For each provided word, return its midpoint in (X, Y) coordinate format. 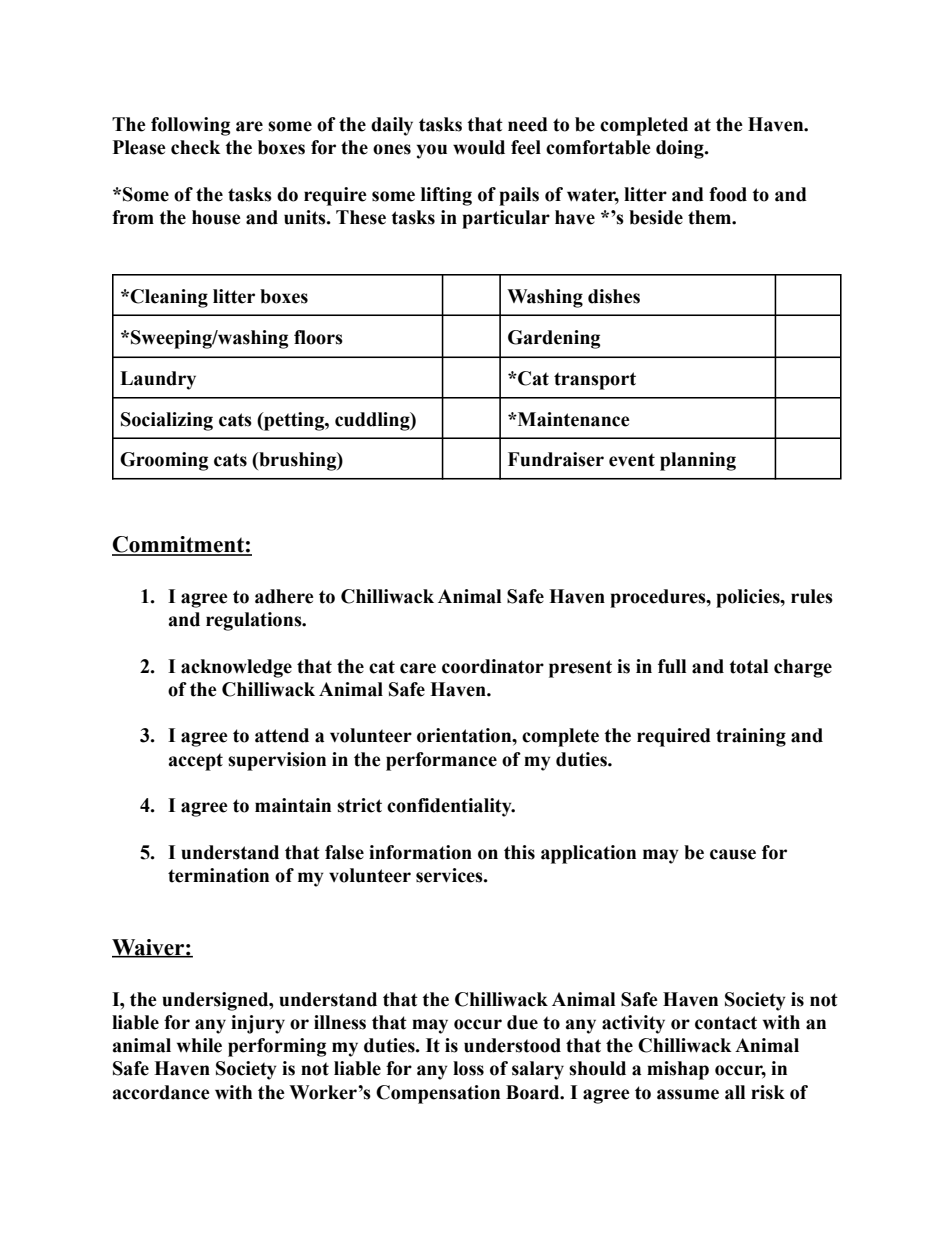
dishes (614, 296)
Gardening (554, 339)
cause (733, 854)
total (748, 666)
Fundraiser (556, 459)
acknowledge (236, 668)
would (479, 147)
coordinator (493, 666)
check (196, 147)
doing (681, 149)
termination (218, 875)
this (519, 852)
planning (698, 461)
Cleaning (169, 298)
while (199, 1045)
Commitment (179, 545)
